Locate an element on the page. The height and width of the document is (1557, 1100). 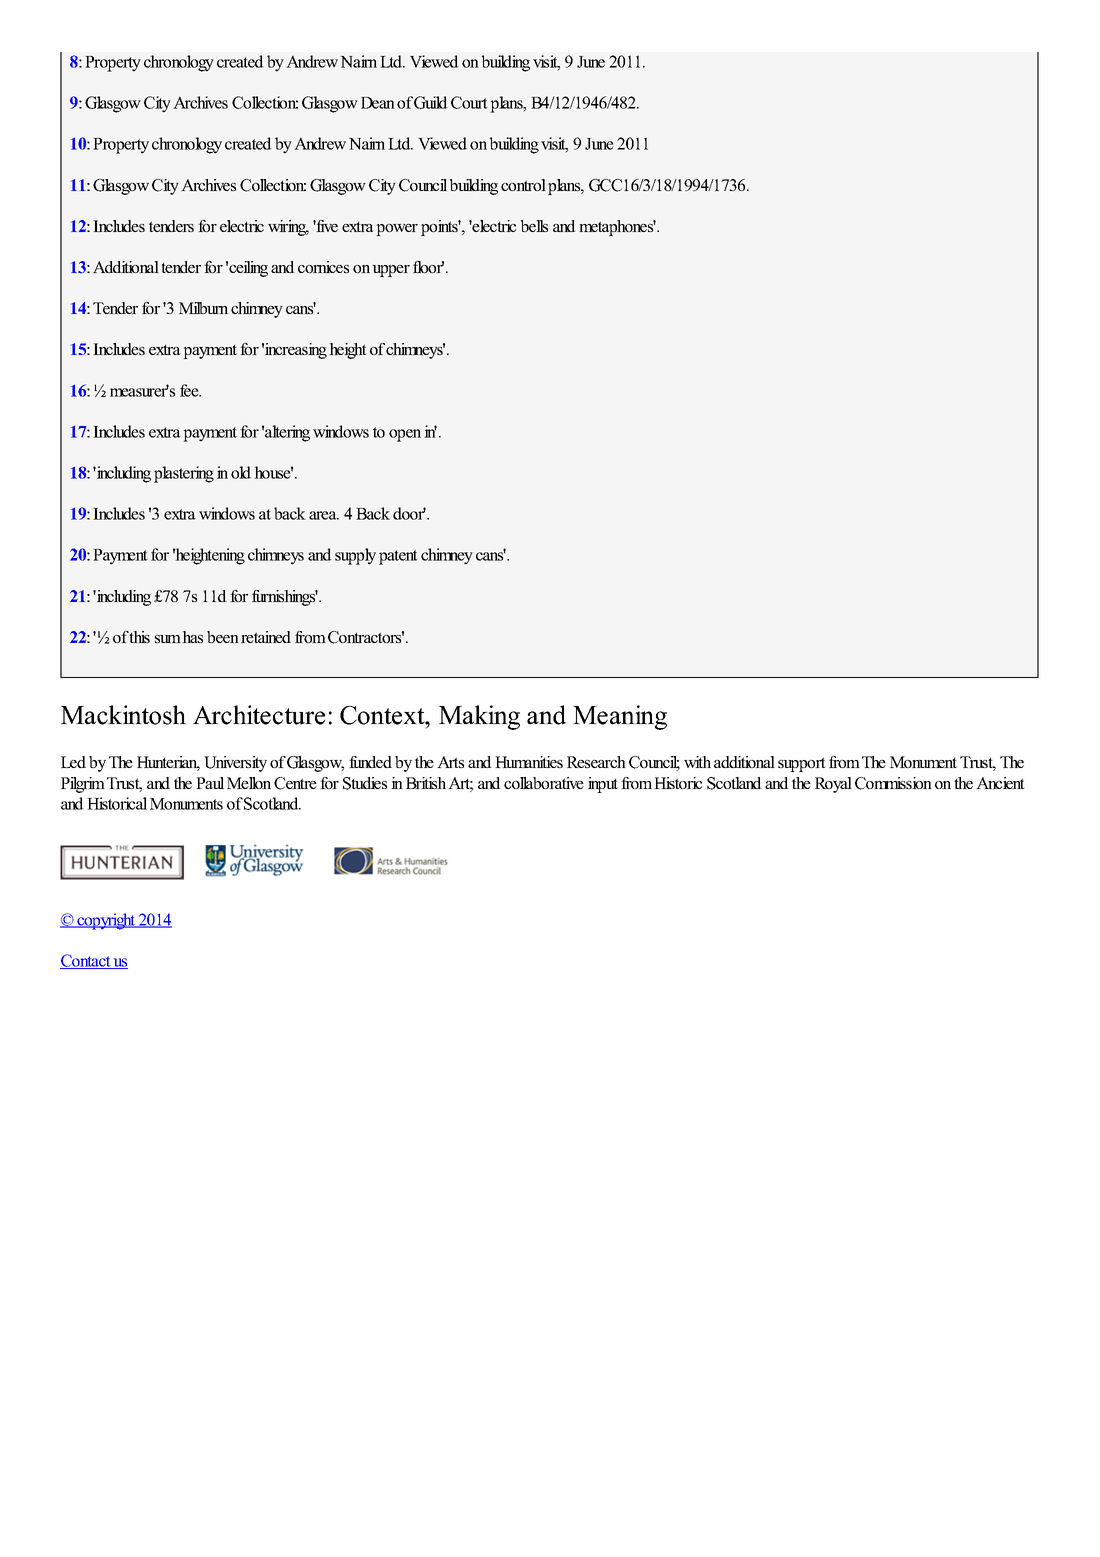
Court is located at coordinates (469, 102).
